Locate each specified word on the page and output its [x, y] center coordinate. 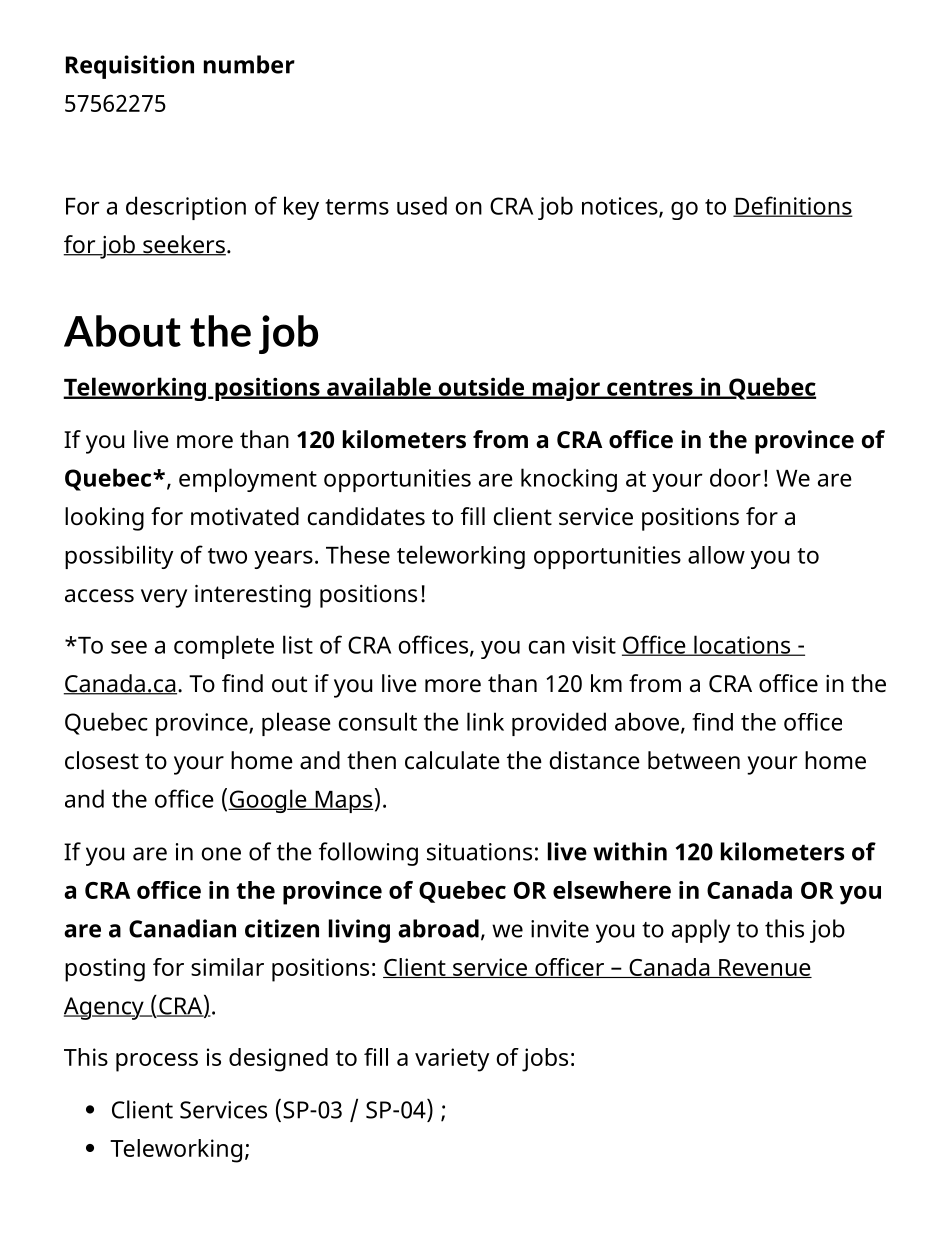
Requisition [130, 67]
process [157, 1062]
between [694, 760]
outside [481, 387]
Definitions [793, 206]
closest [102, 760]
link [485, 721]
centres [650, 389]
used [422, 205]
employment [248, 480]
